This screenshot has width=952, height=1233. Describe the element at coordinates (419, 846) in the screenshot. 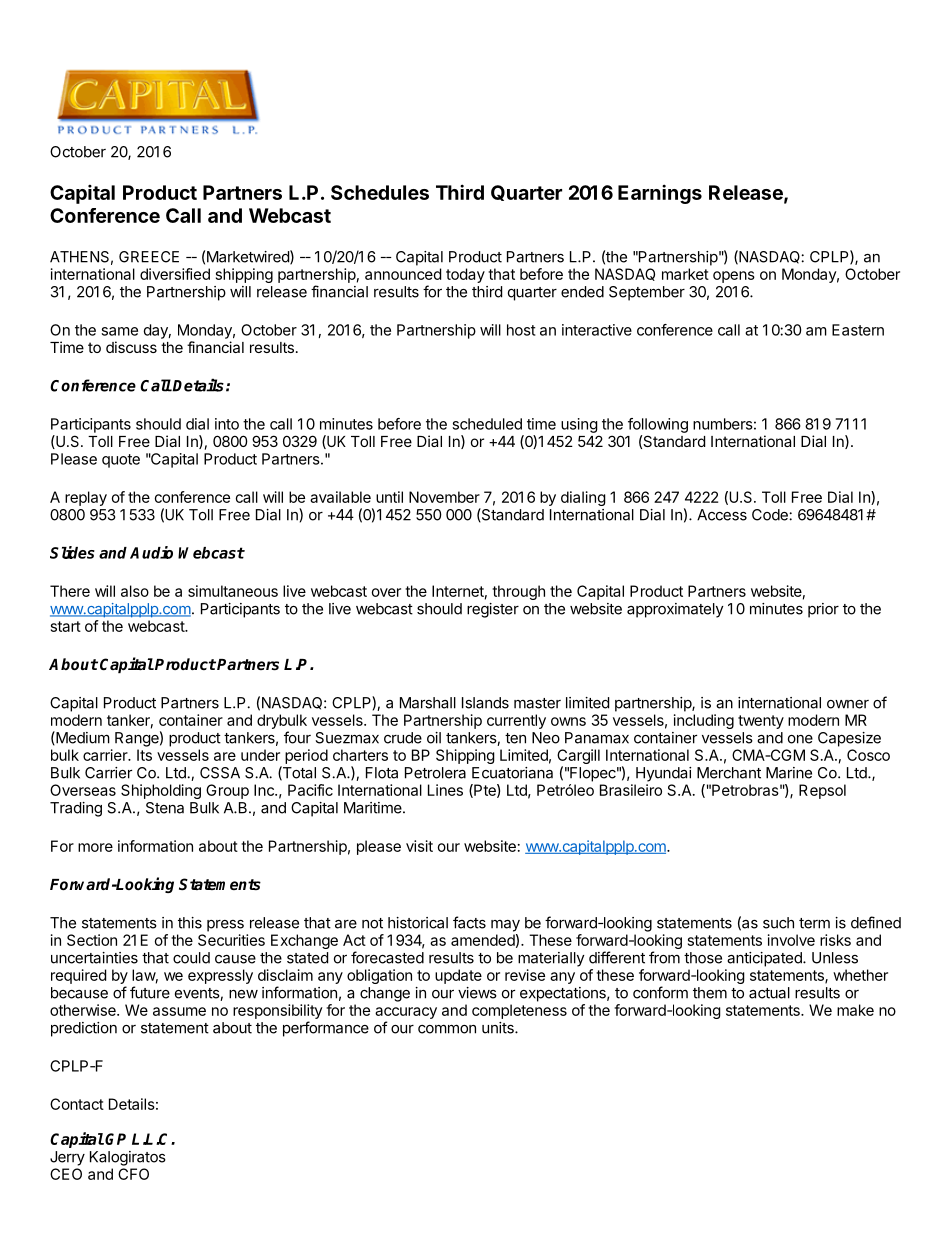

I see `visit` at that location.
